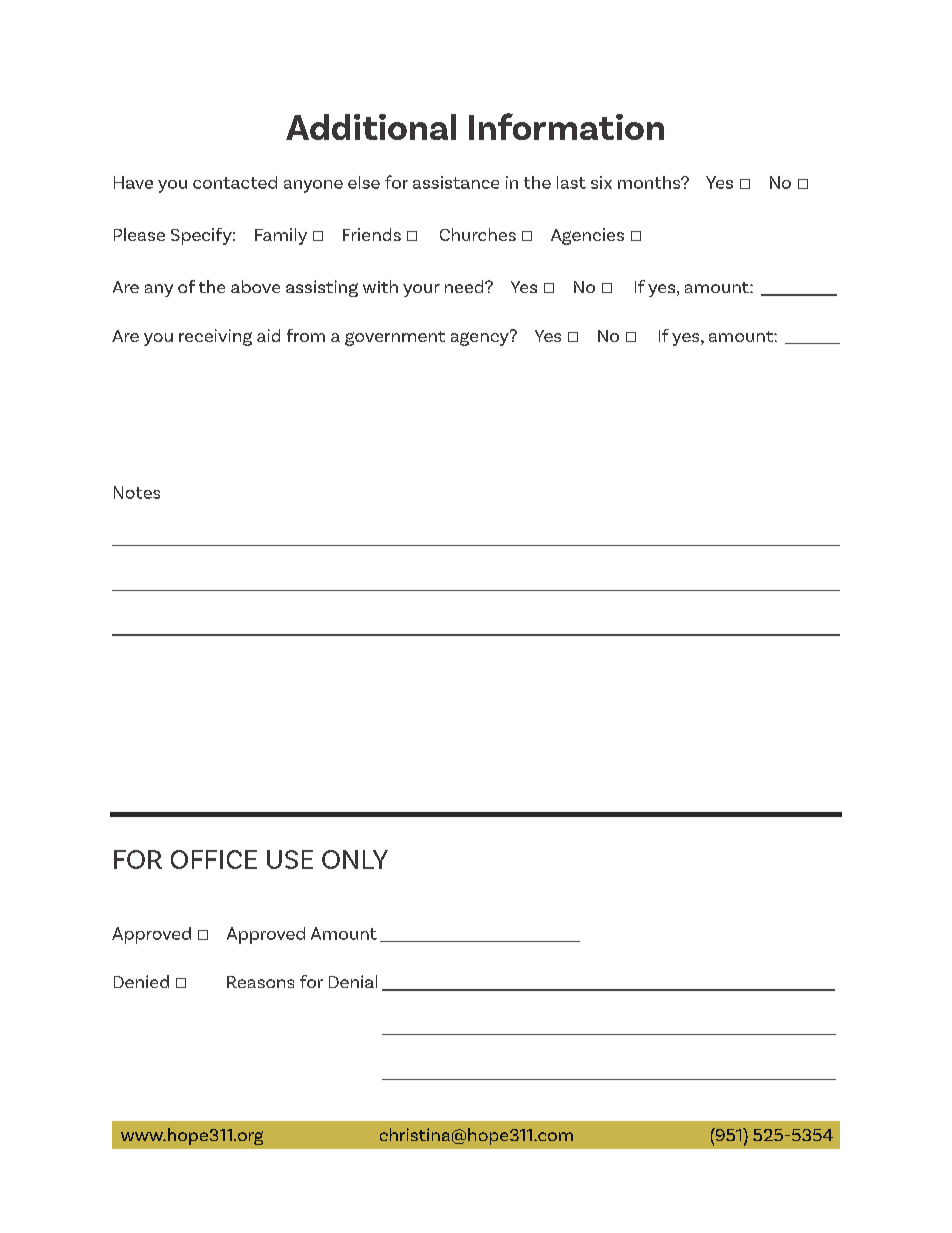 The height and width of the screenshot is (1233, 952). What do you see at coordinates (566, 126) in the screenshot?
I see `Information` at bounding box center [566, 126].
